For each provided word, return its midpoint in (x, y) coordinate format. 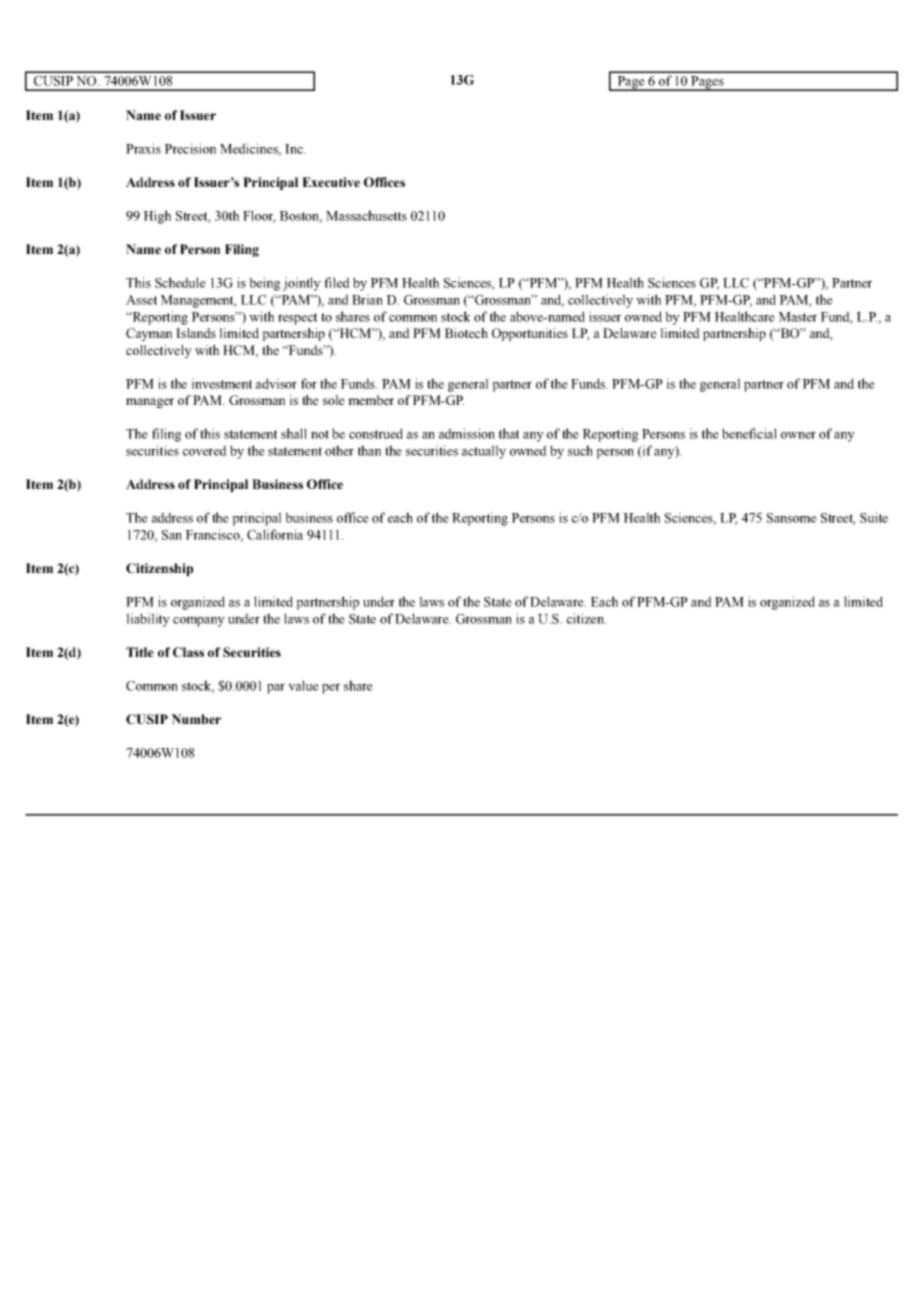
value (303, 685)
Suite (874, 517)
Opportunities (530, 334)
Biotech (466, 333)
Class (188, 652)
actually (484, 452)
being (264, 284)
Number (196, 719)
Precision (190, 148)
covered (205, 450)
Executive (331, 182)
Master (797, 317)
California (275, 534)
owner (798, 435)
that (509, 433)
